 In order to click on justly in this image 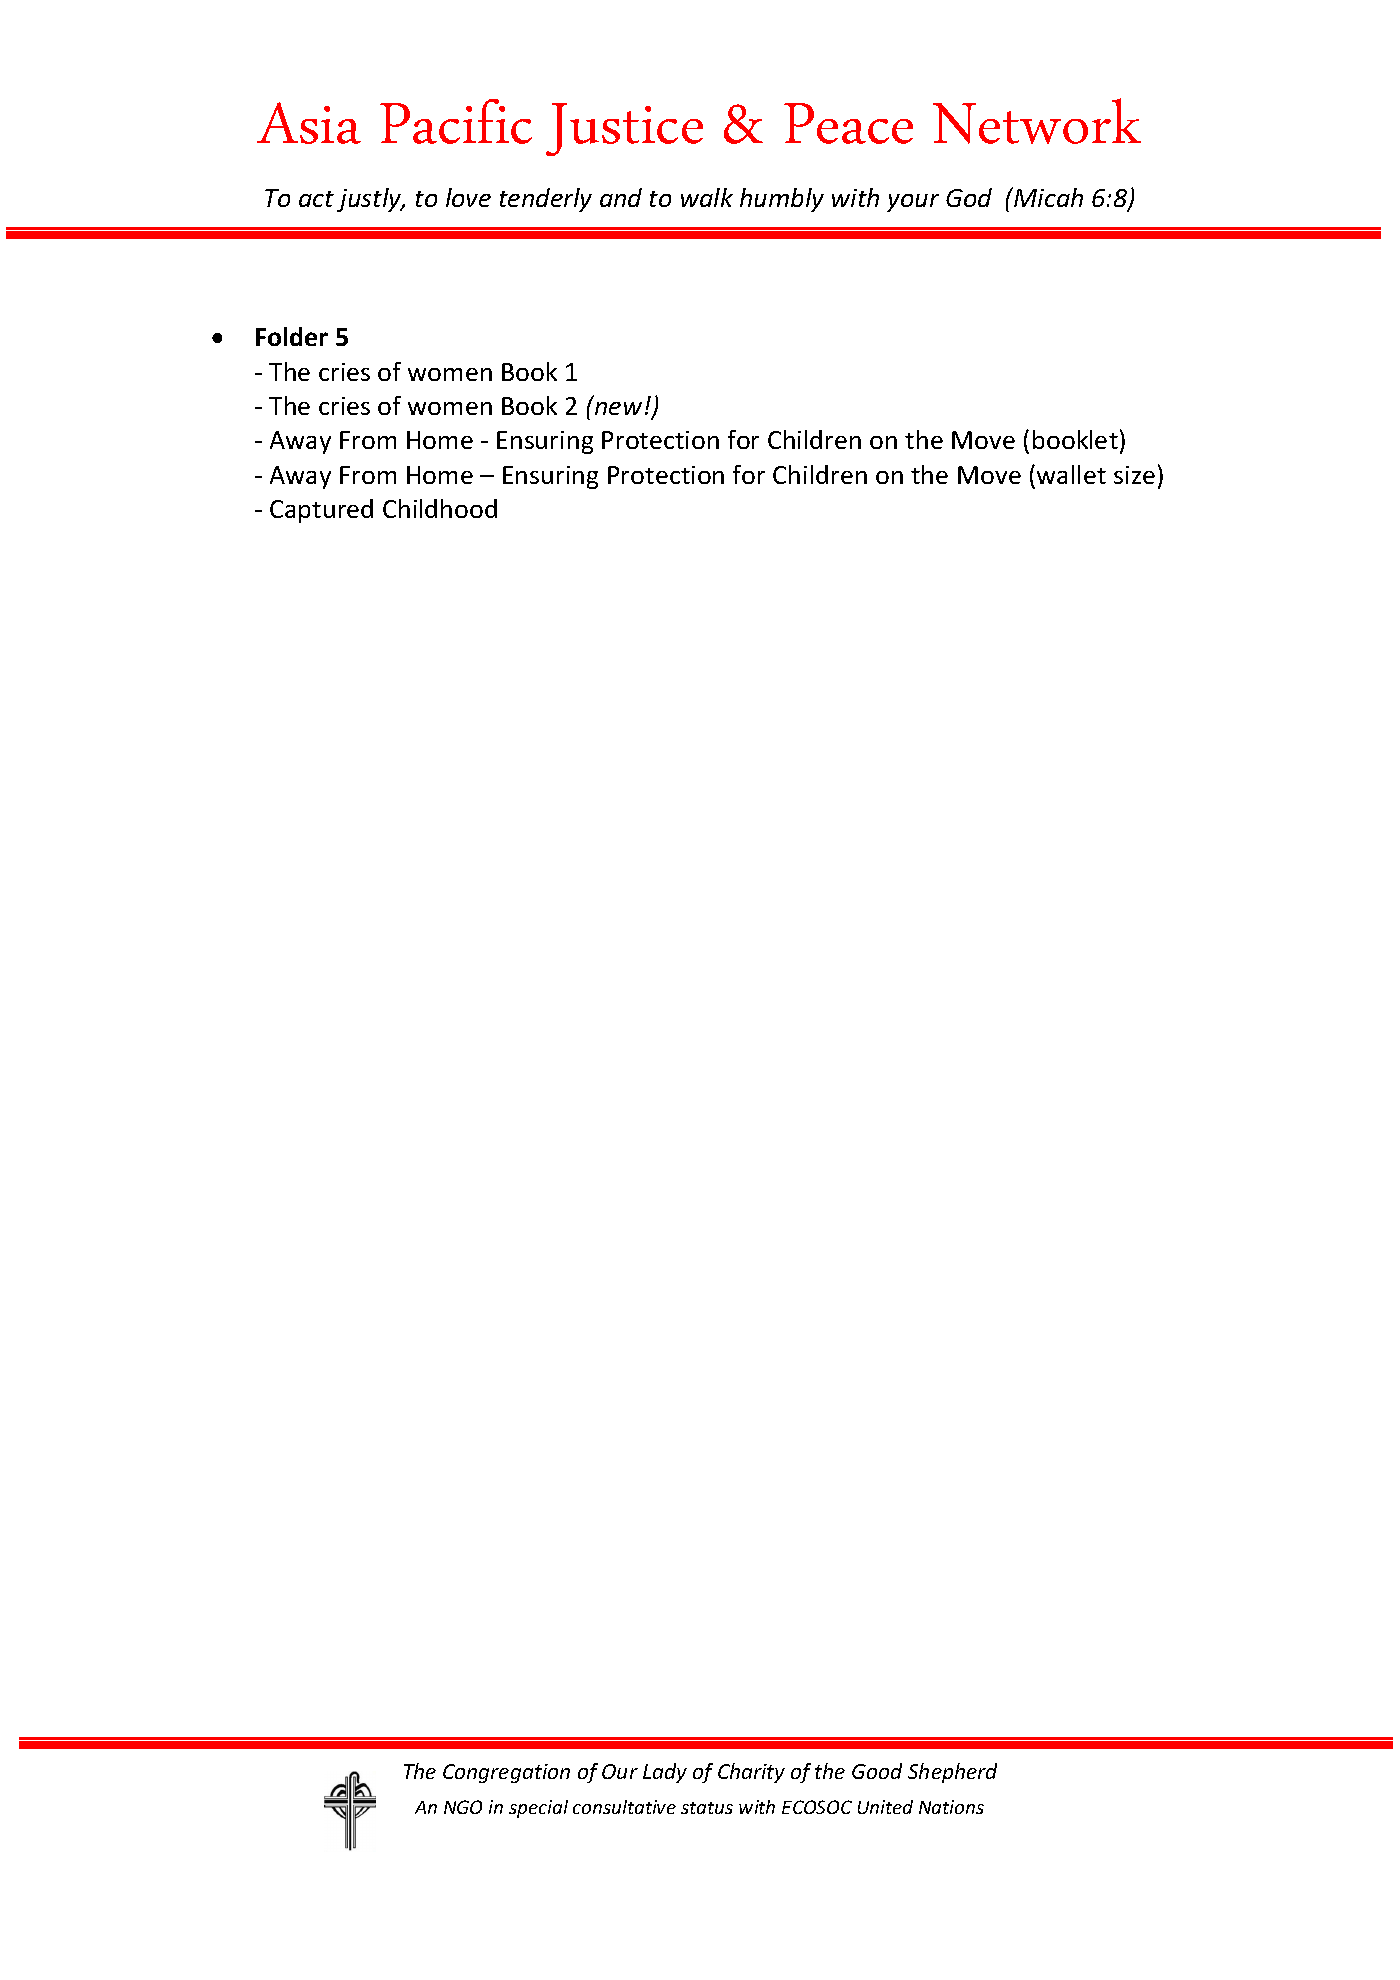, I will do `click(370, 200)`.
